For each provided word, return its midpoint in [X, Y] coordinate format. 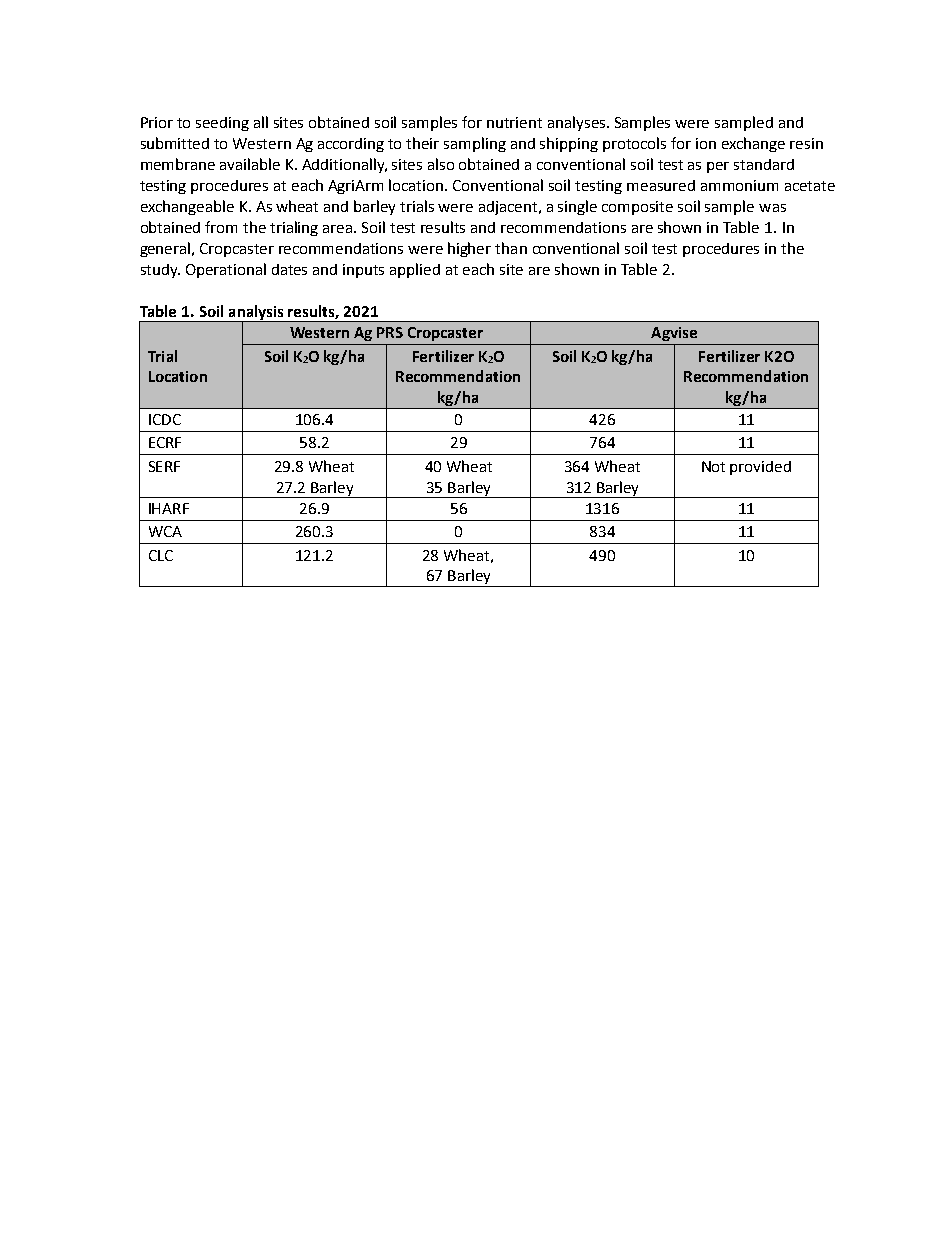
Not [713, 466]
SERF [164, 466]
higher [469, 249]
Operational [226, 270]
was [772, 208]
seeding [222, 124]
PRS [390, 332]
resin [806, 143]
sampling [475, 144]
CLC [161, 555]
